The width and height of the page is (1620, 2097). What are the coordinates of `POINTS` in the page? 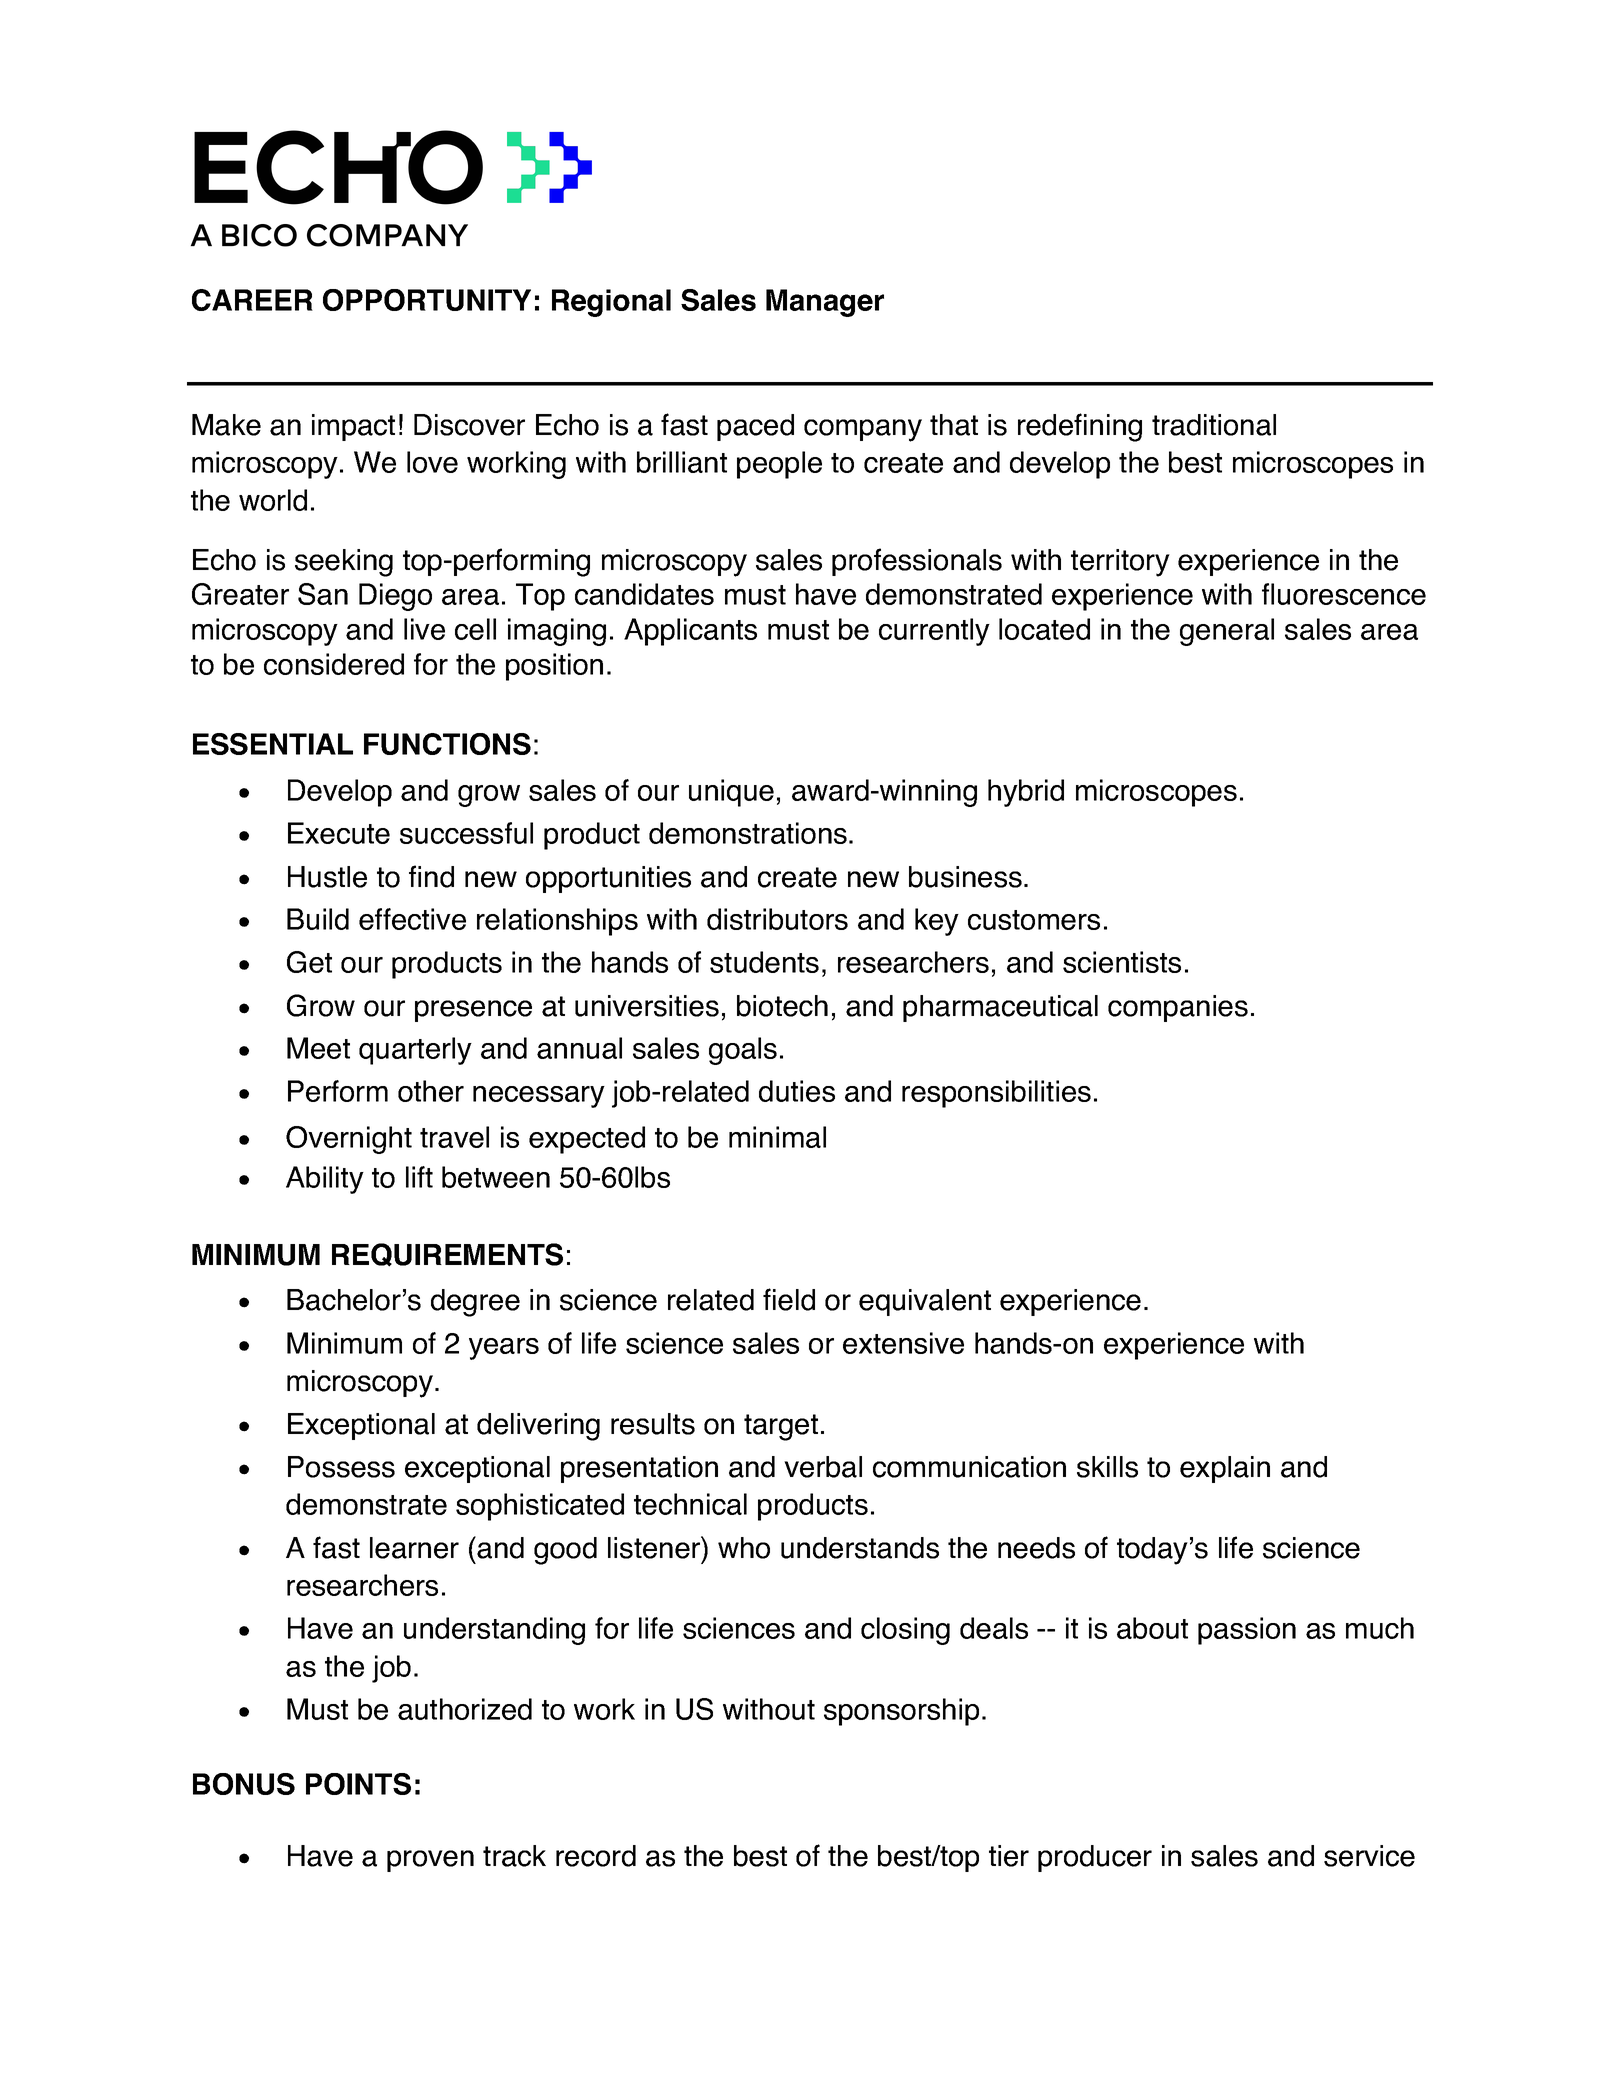 It's located at (358, 1784).
